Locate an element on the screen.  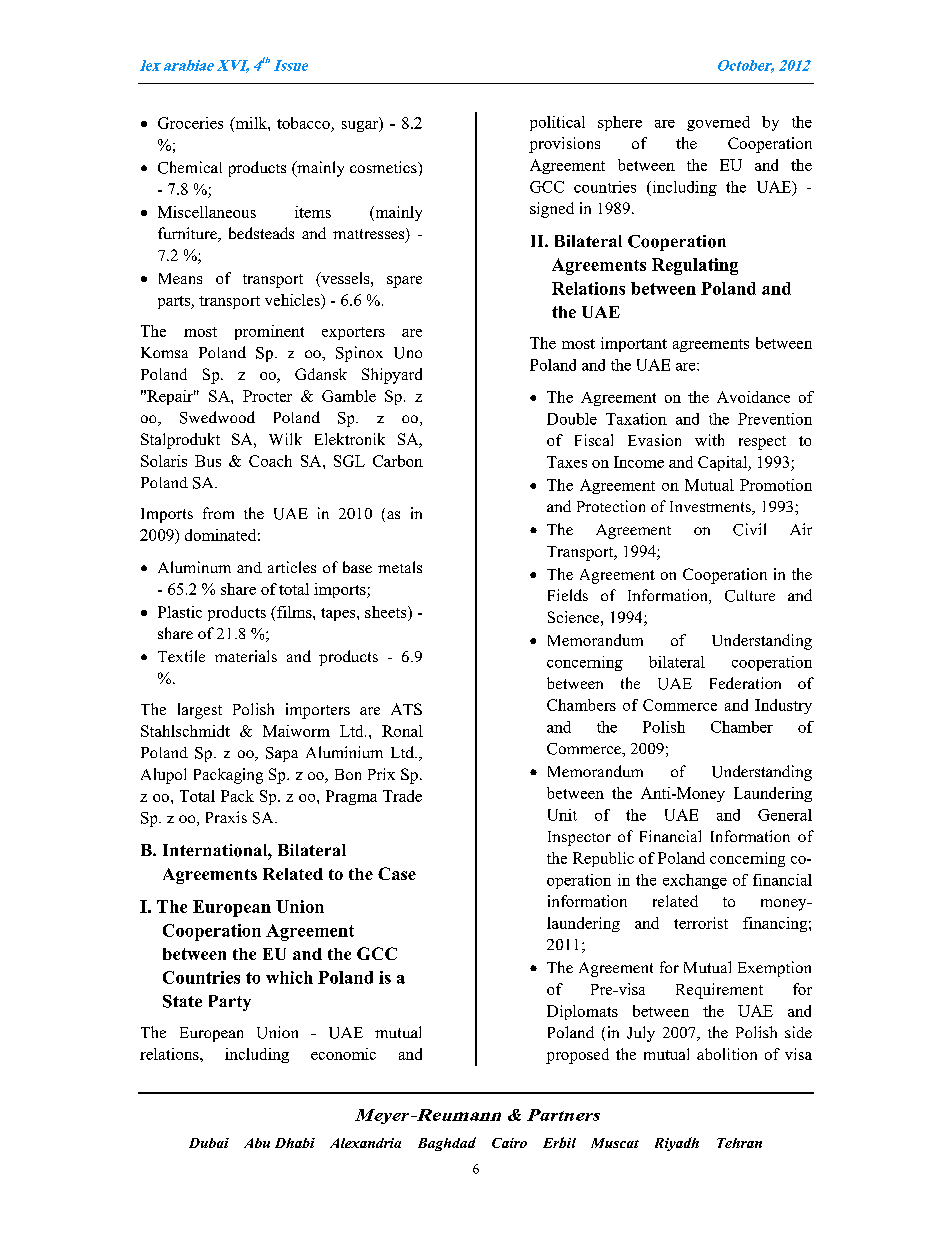
Chemical is located at coordinates (190, 167).
